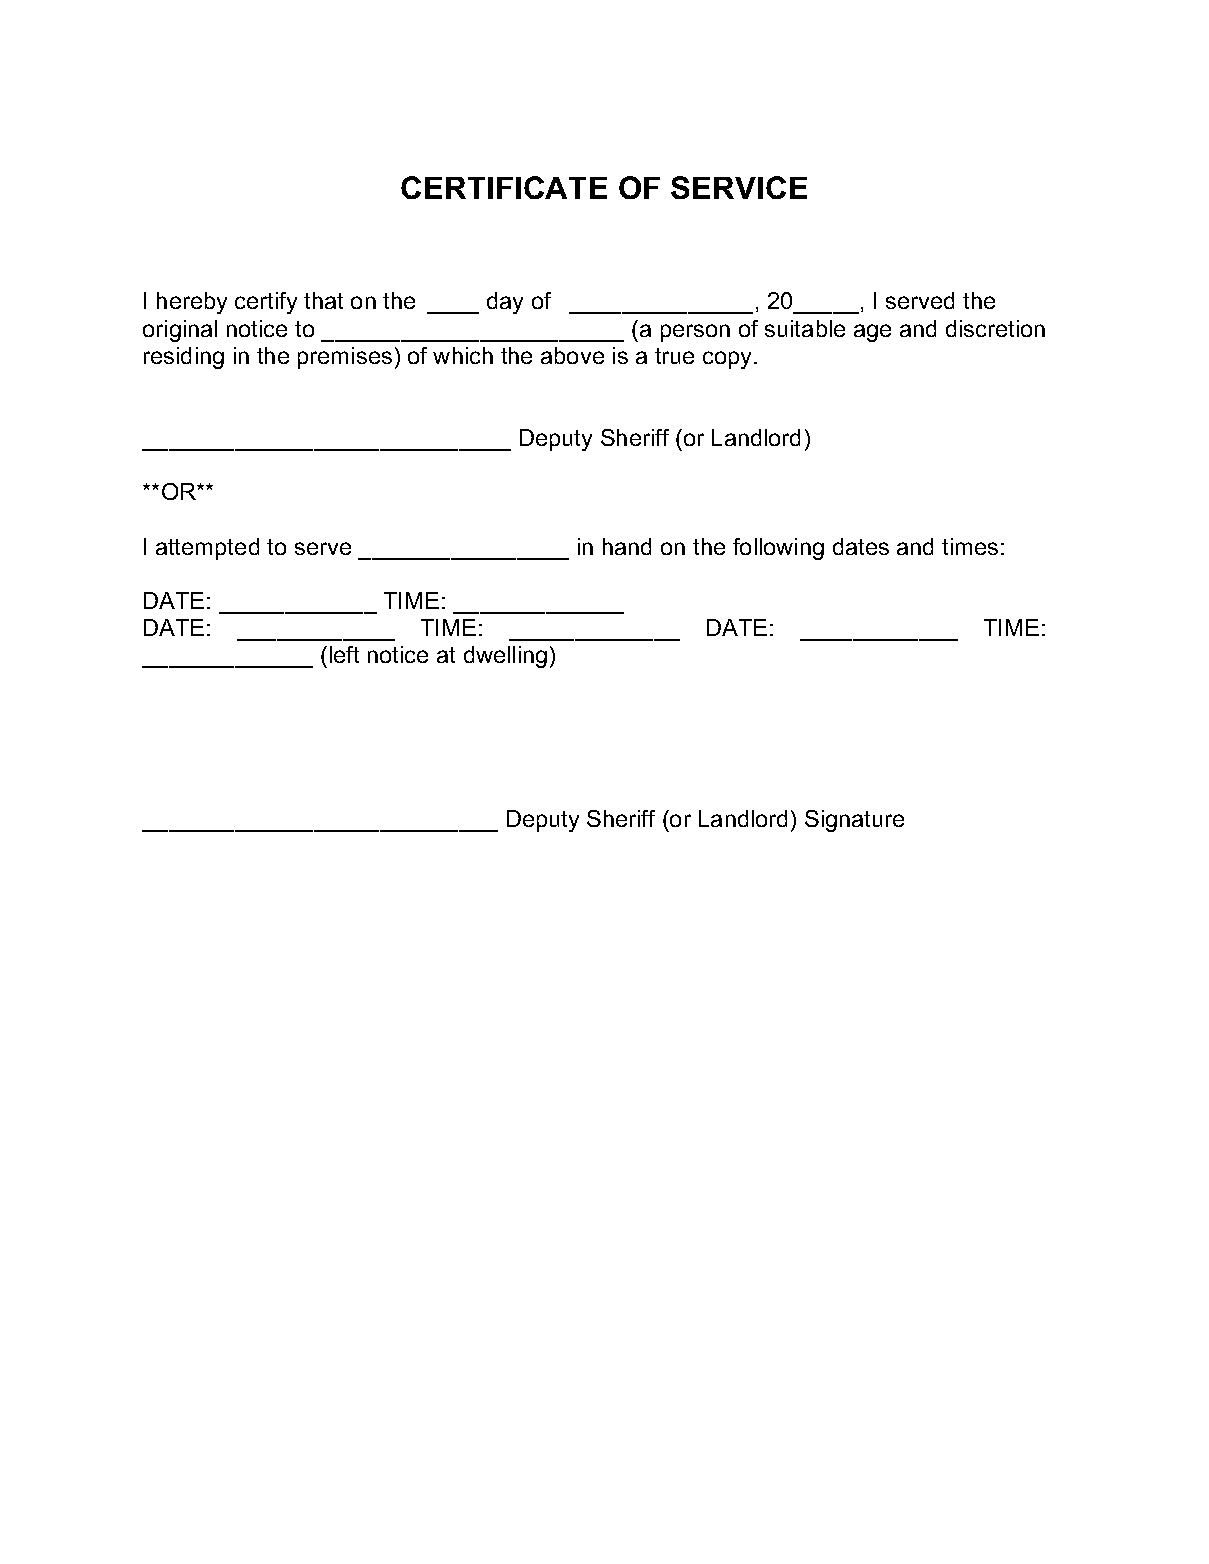 The image size is (1209, 1564). Describe the element at coordinates (854, 821) in the page. I see `Signature` at that location.
